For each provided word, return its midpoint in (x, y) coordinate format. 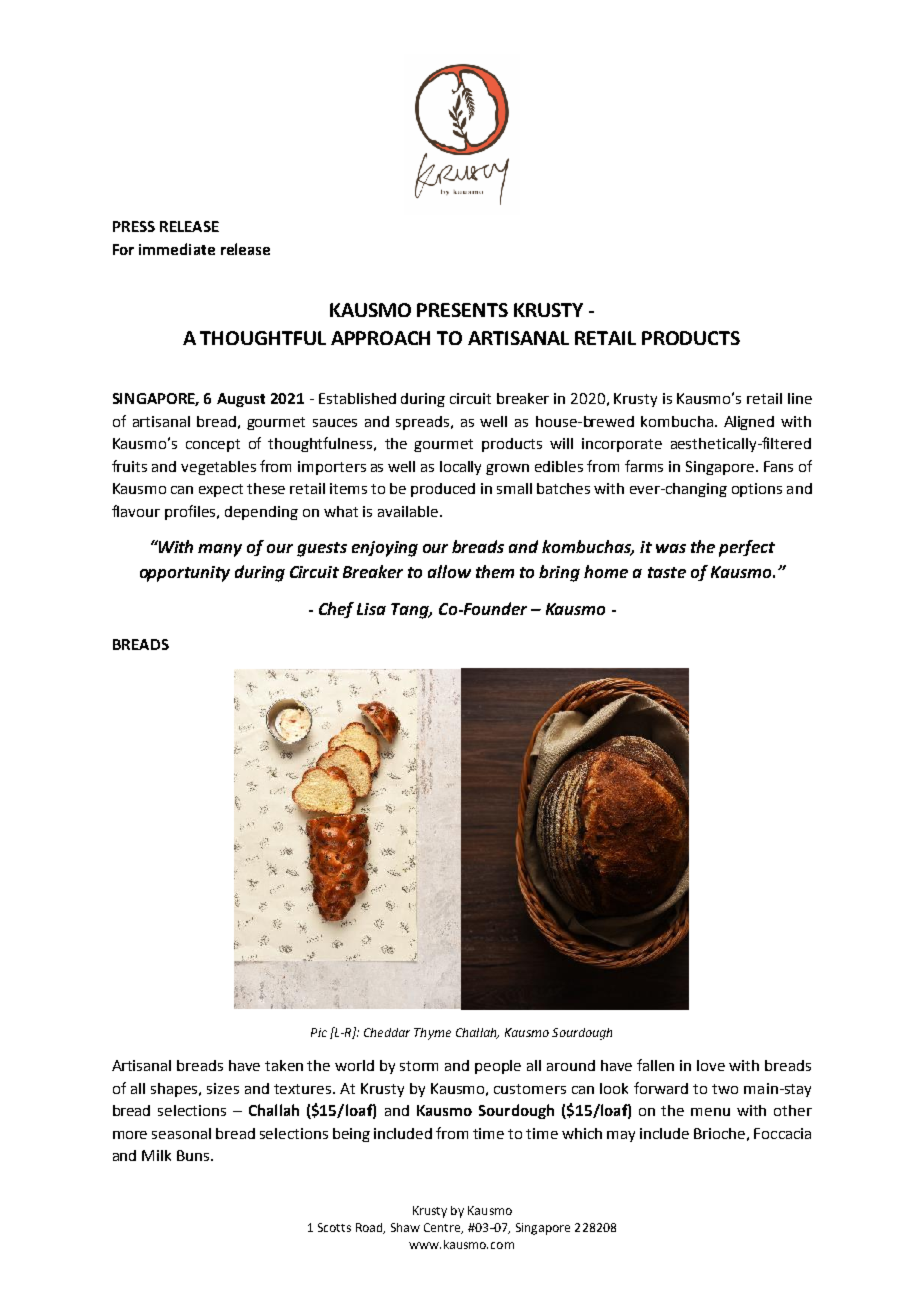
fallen (655, 1065)
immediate (177, 249)
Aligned (749, 423)
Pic (319, 1032)
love (711, 1065)
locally (460, 468)
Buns (194, 1155)
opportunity (185, 574)
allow (449, 571)
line (800, 398)
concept (213, 445)
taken (284, 1065)
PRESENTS (462, 310)
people (498, 1067)
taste (667, 572)
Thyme (432, 1034)
